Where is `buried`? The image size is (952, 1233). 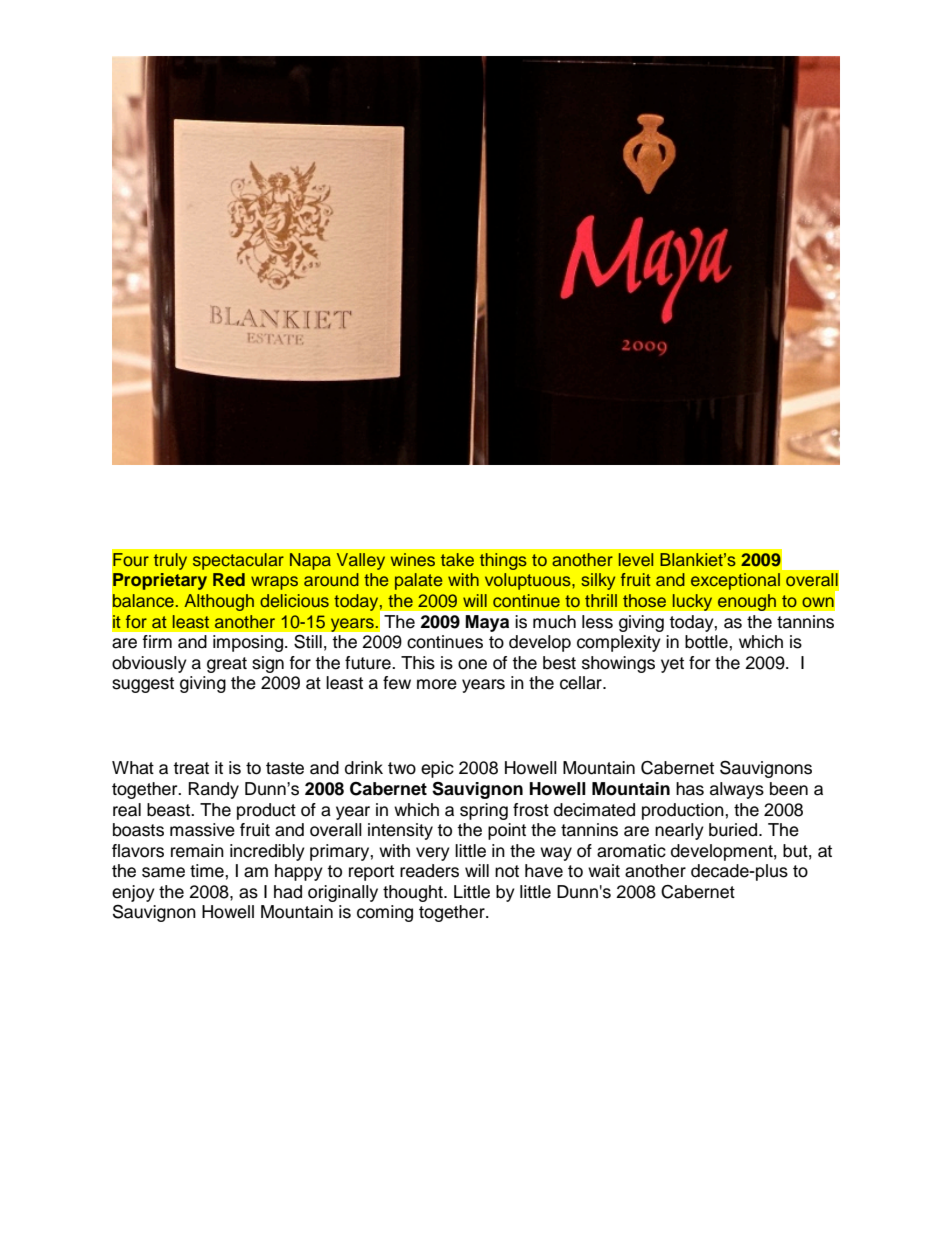
buried is located at coordinates (734, 830).
